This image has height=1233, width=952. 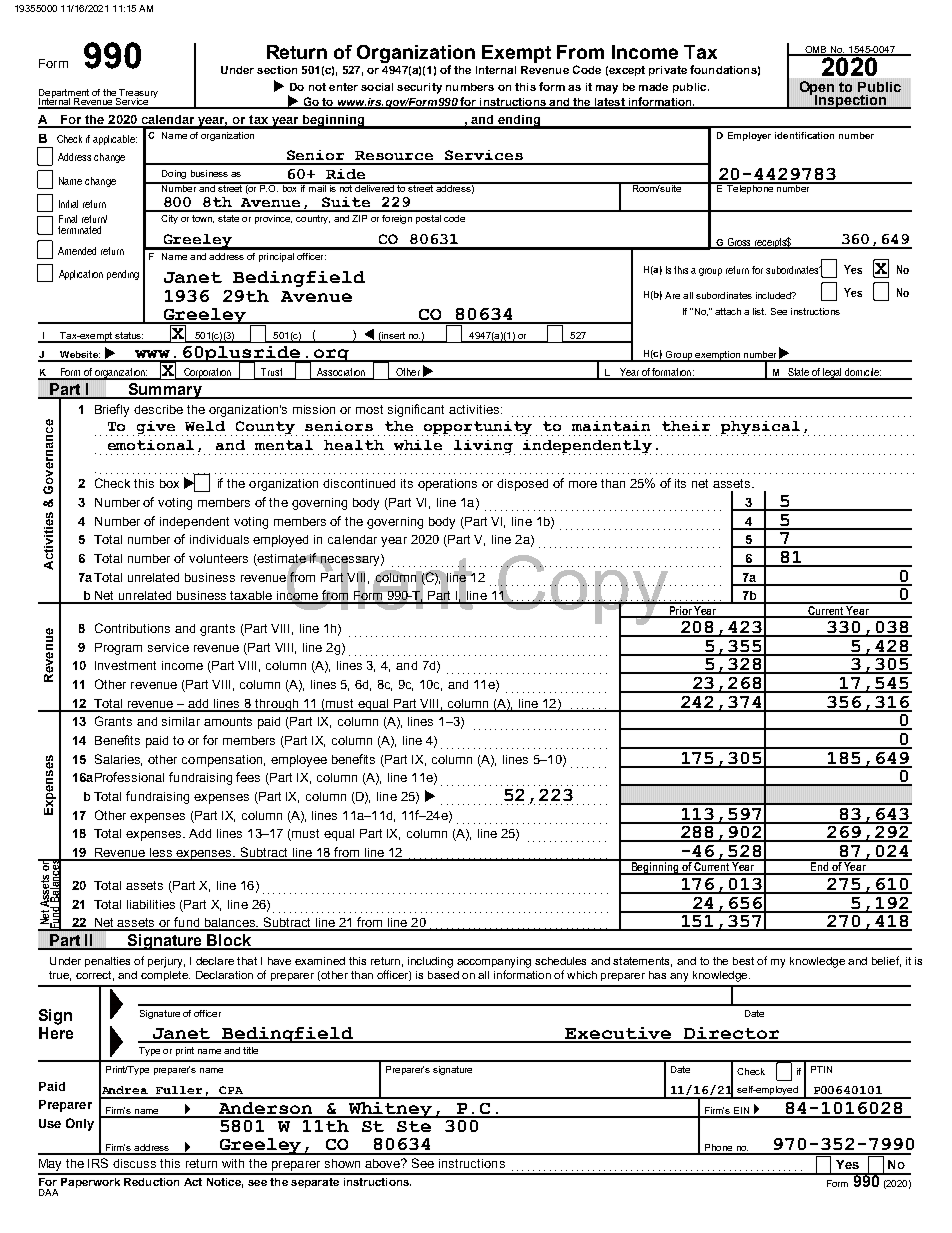 What do you see at coordinates (165, 391) in the image?
I see `Summary` at bounding box center [165, 391].
